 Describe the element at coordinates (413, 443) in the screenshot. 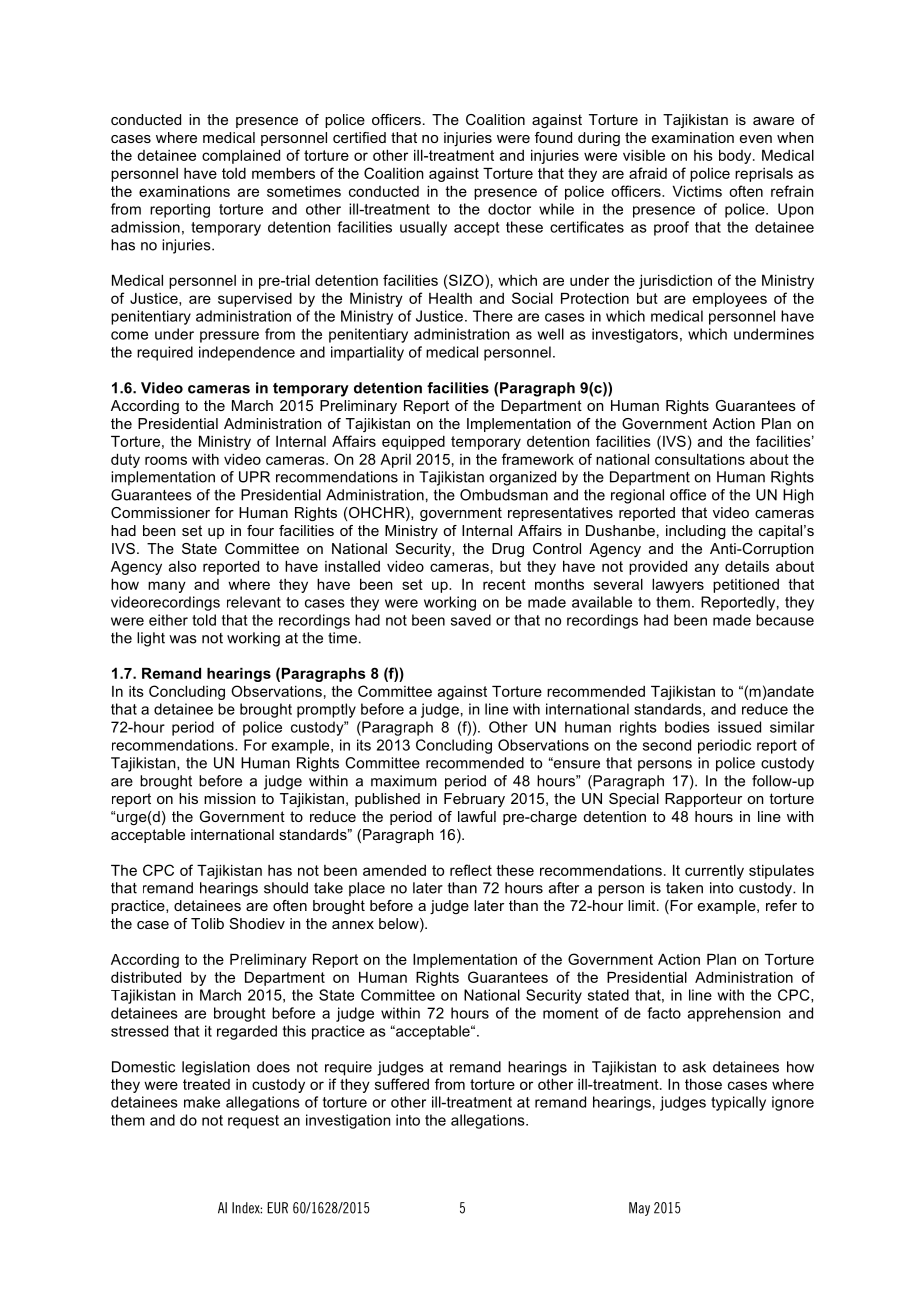

I see `equipped` at that location.
